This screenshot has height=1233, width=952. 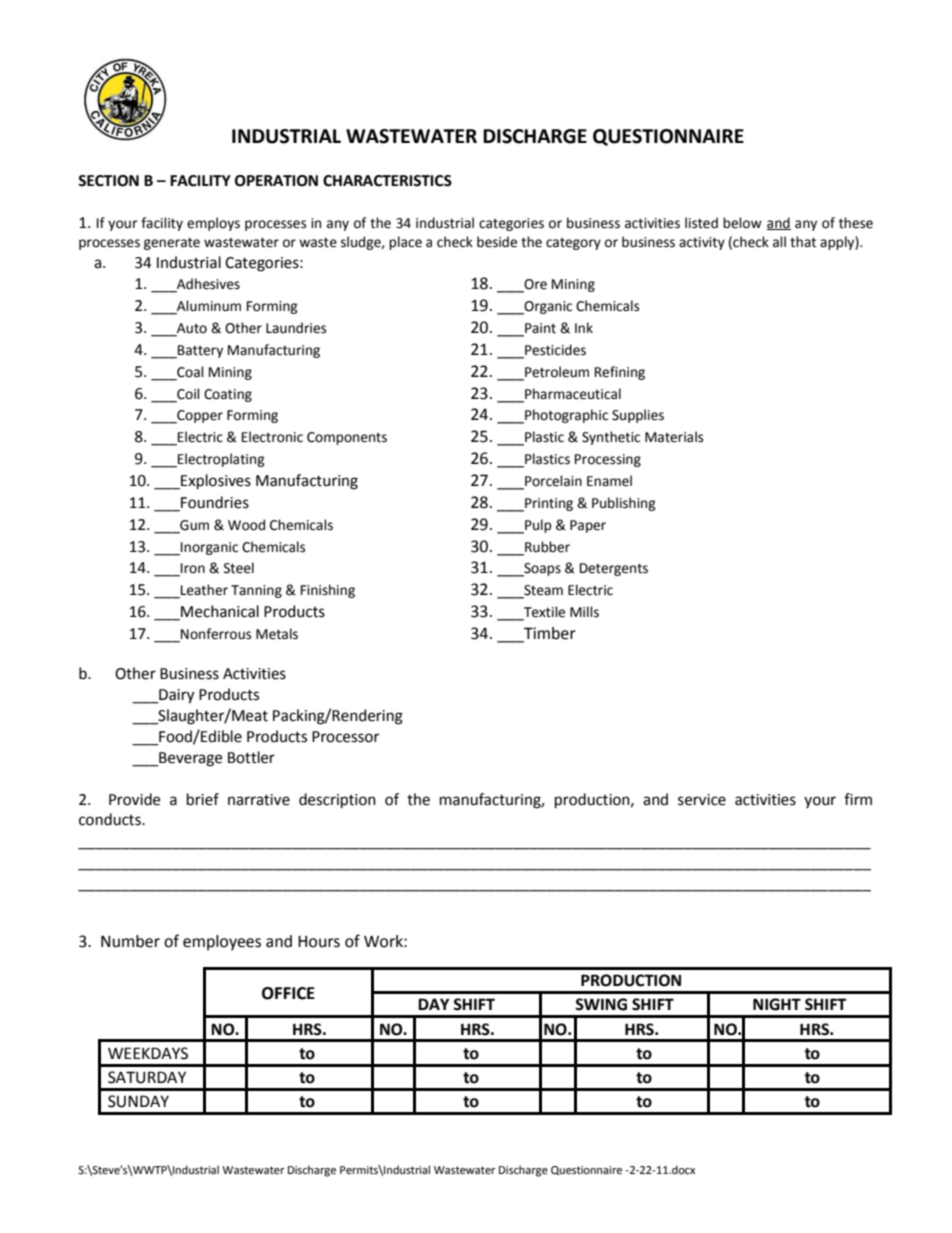 I want to click on SATURDAY, so click(x=147, y=1077).
